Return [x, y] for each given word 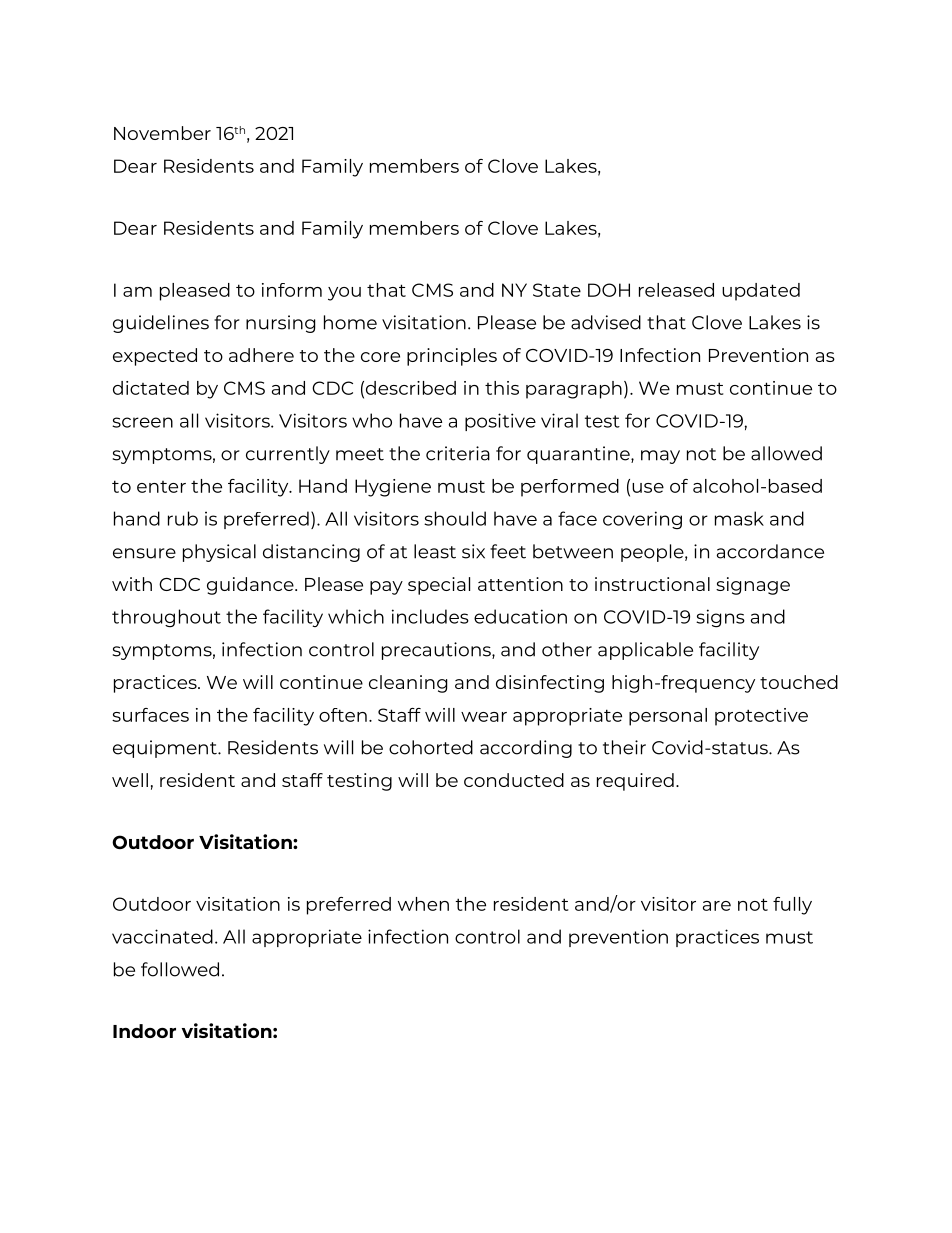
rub [183, 518]
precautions [437, 651]
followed [180, 969]
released [676, 290]
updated [761, 292]
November [162, 133]
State [557, 290]
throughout [166, 618]
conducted [514, 780]
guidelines [161, 324]
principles [452, 357]
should [455, 518]
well [130, 780]
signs [720, 618]
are [717, 906]
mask [739, 518]
